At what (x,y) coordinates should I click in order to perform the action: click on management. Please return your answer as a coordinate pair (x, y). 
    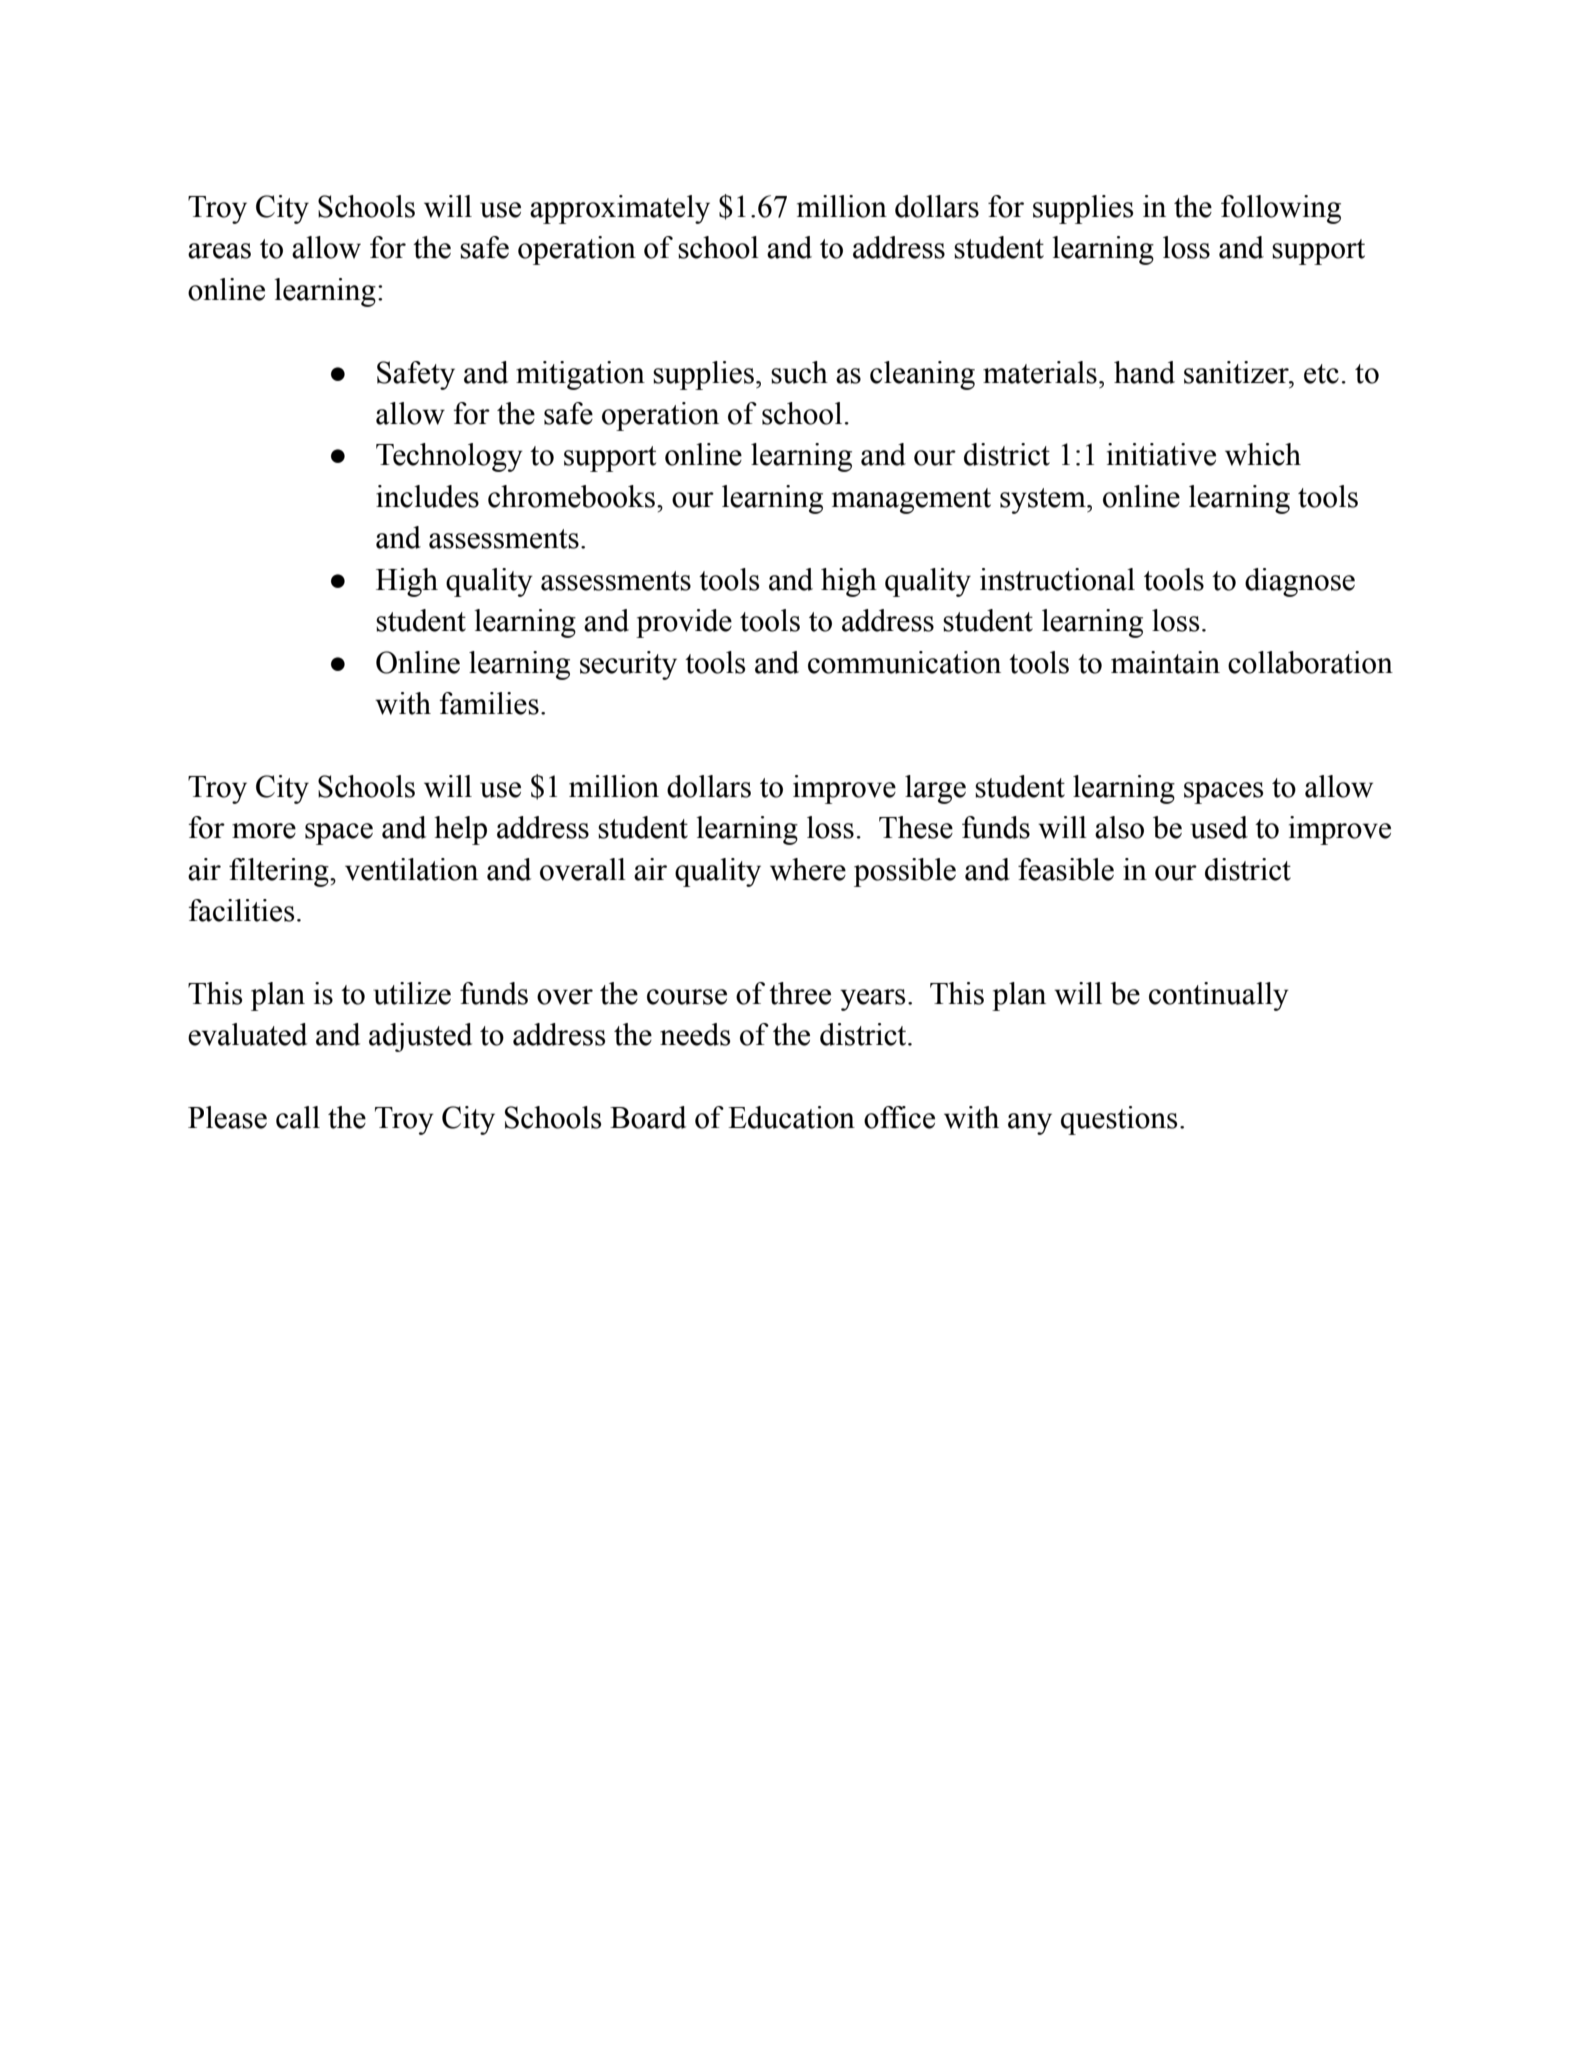
    Looking at the image, I should click on (911, 501).
